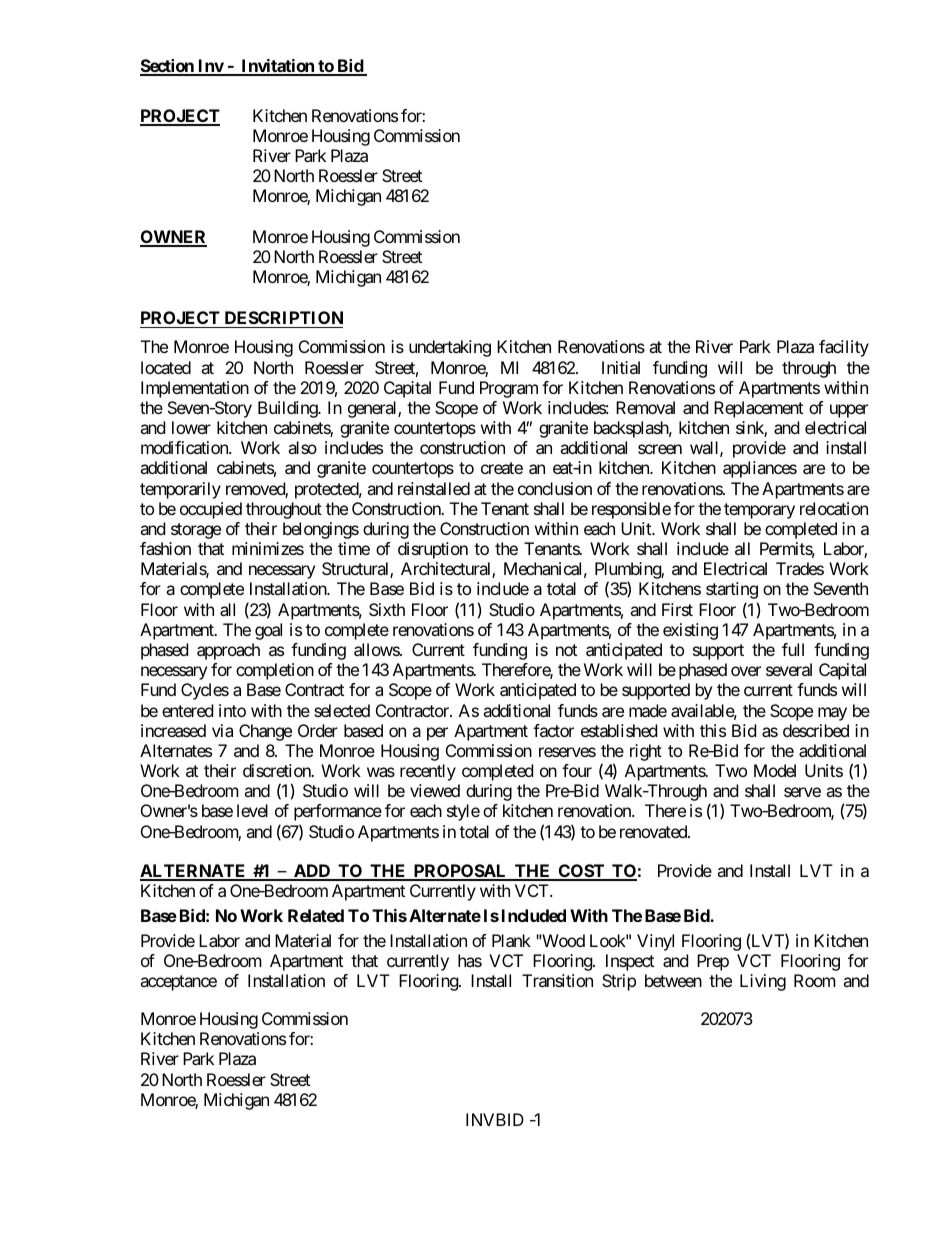 This screenshot has width=952, height=1233. What do you see at coordinates (178, 983) in the screenshot?
I see `acceptance` at bounding box center [178, 983].
